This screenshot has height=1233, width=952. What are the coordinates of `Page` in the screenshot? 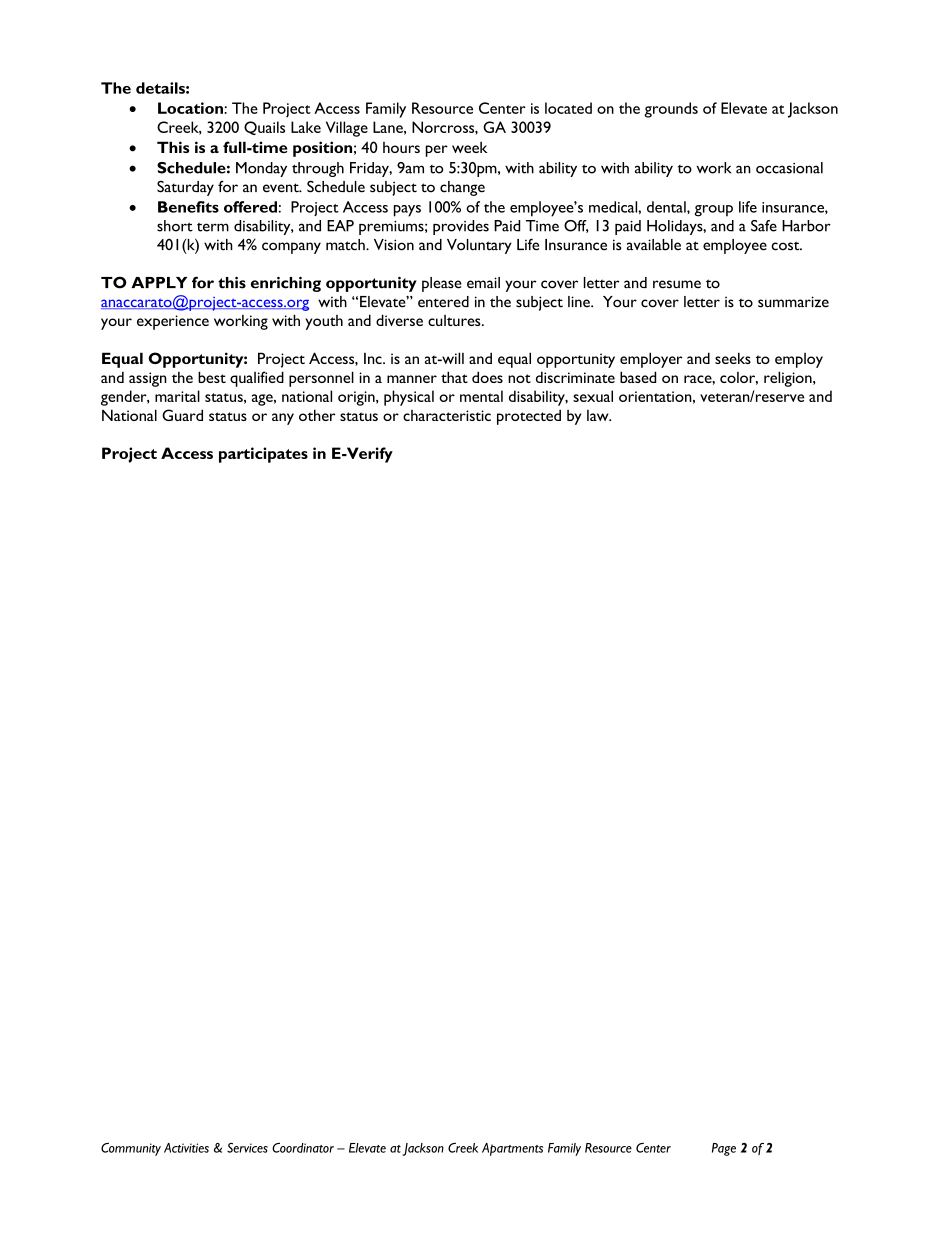 It's located at (724, 1149).
